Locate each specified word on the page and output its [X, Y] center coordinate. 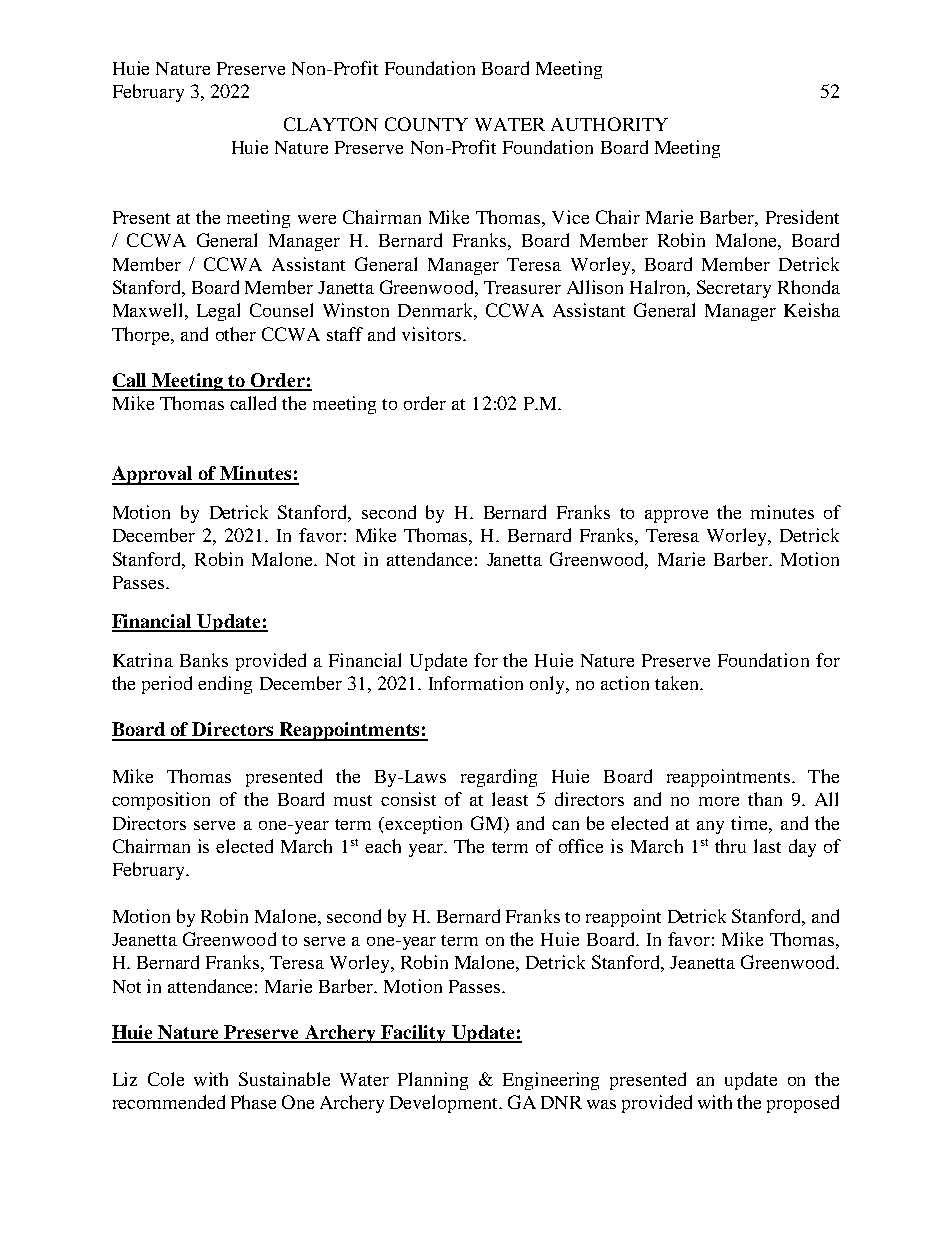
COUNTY [426, 124]
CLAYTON [331, 124]
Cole [166, 1079]
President [802, 217]
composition [161, 801]
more [719, 801]
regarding [499, 778]
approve [676, 516]
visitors [431, 334]
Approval [154, 475]
